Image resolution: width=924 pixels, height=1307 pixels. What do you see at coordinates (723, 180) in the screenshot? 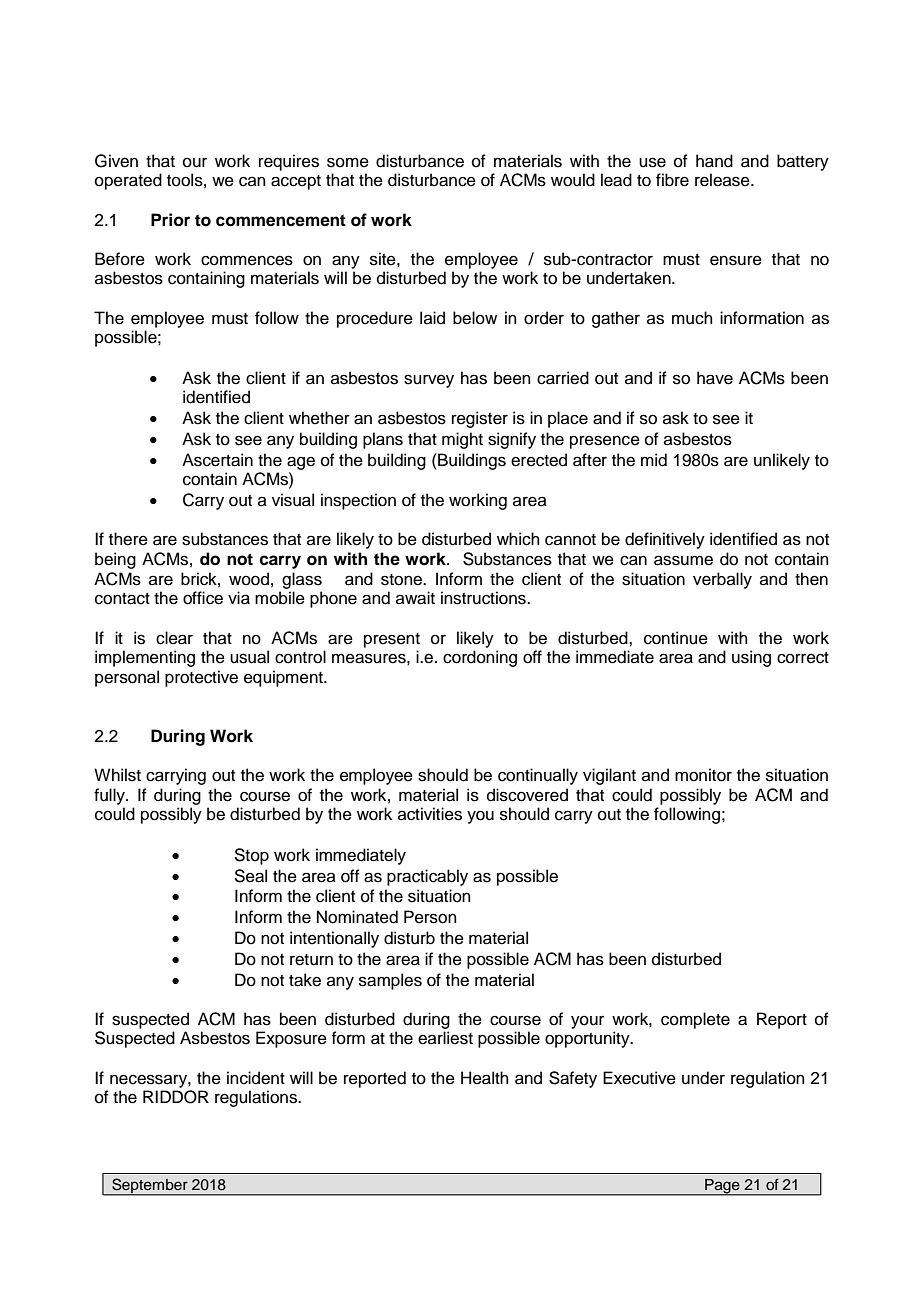
I see `release` at bounding box center [723, 180].
